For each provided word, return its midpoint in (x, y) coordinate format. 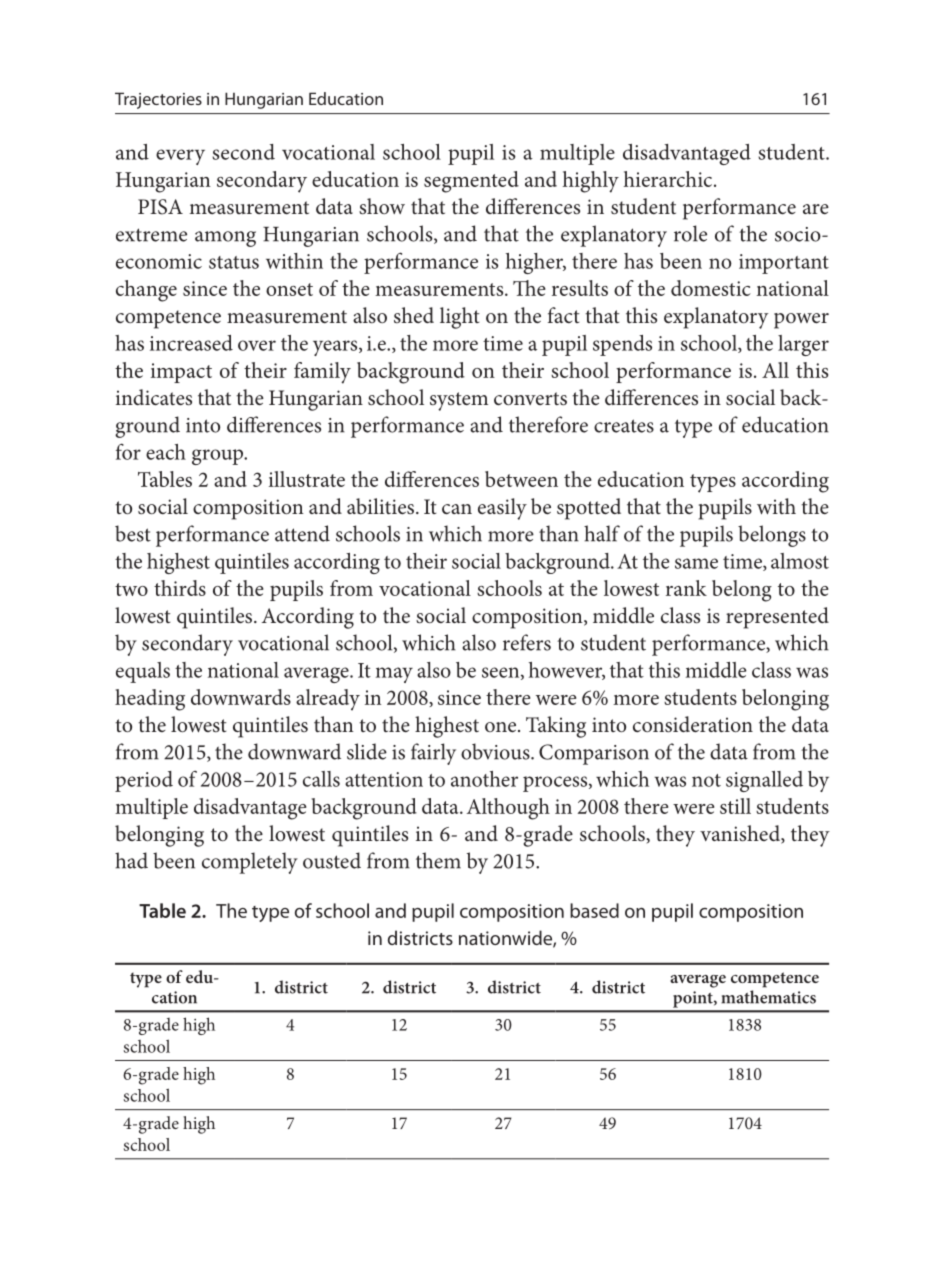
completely (250, 863)
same (696, 563)
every (180, 157)
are (816, 209)
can (457, 509)
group (219, 457)
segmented (471, 182)
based (594, 910)
